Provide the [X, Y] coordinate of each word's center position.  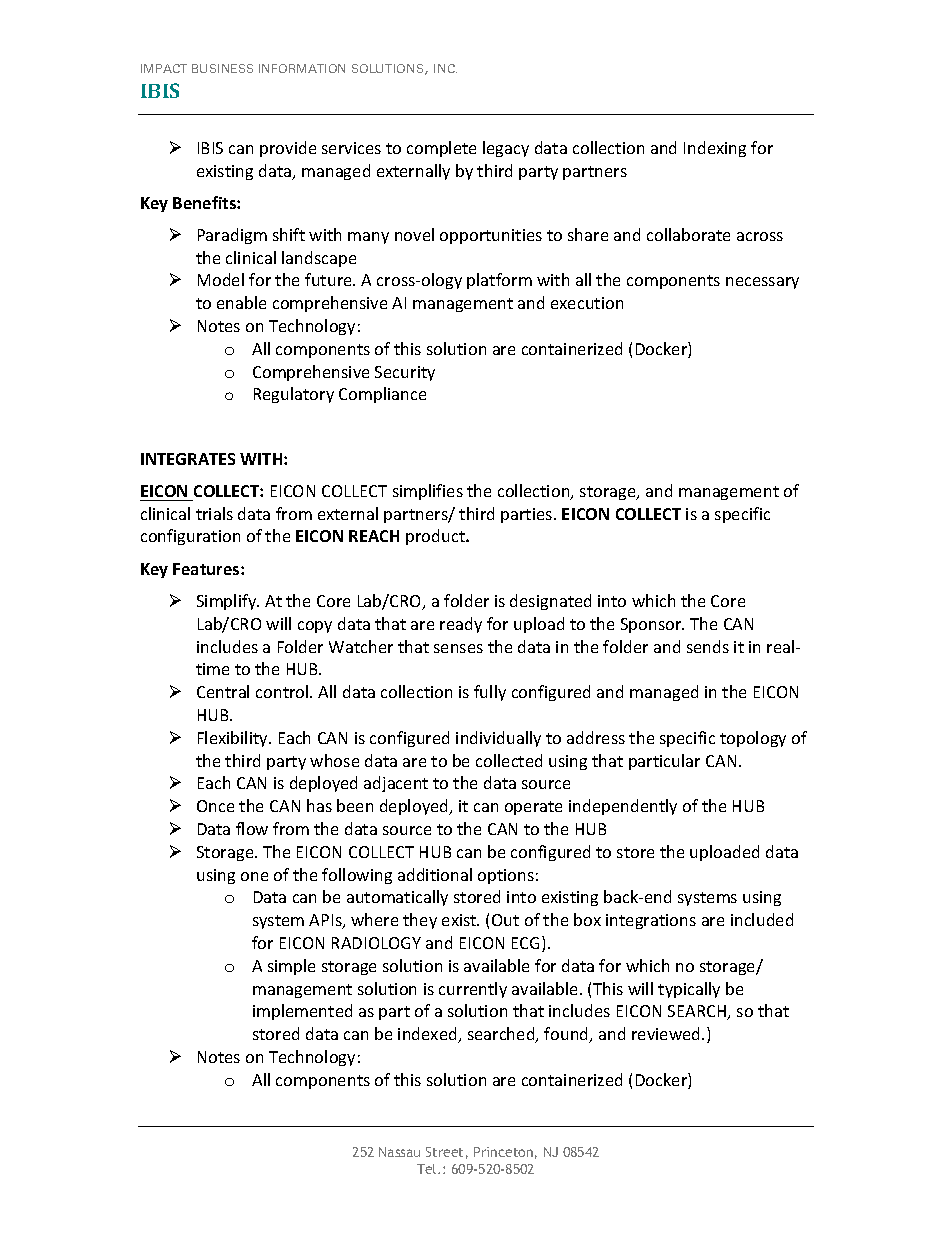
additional [435, 874]
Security [405, 373]
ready [461, 625]
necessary [762, 283]
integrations [651, 921]
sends [708, 646]
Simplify [228, 602]
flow [252, 828]
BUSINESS [222, 68]
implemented [302, 1012]
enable [241, 302]
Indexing [715, 149]
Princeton [503, 1152]
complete [441, 149]
